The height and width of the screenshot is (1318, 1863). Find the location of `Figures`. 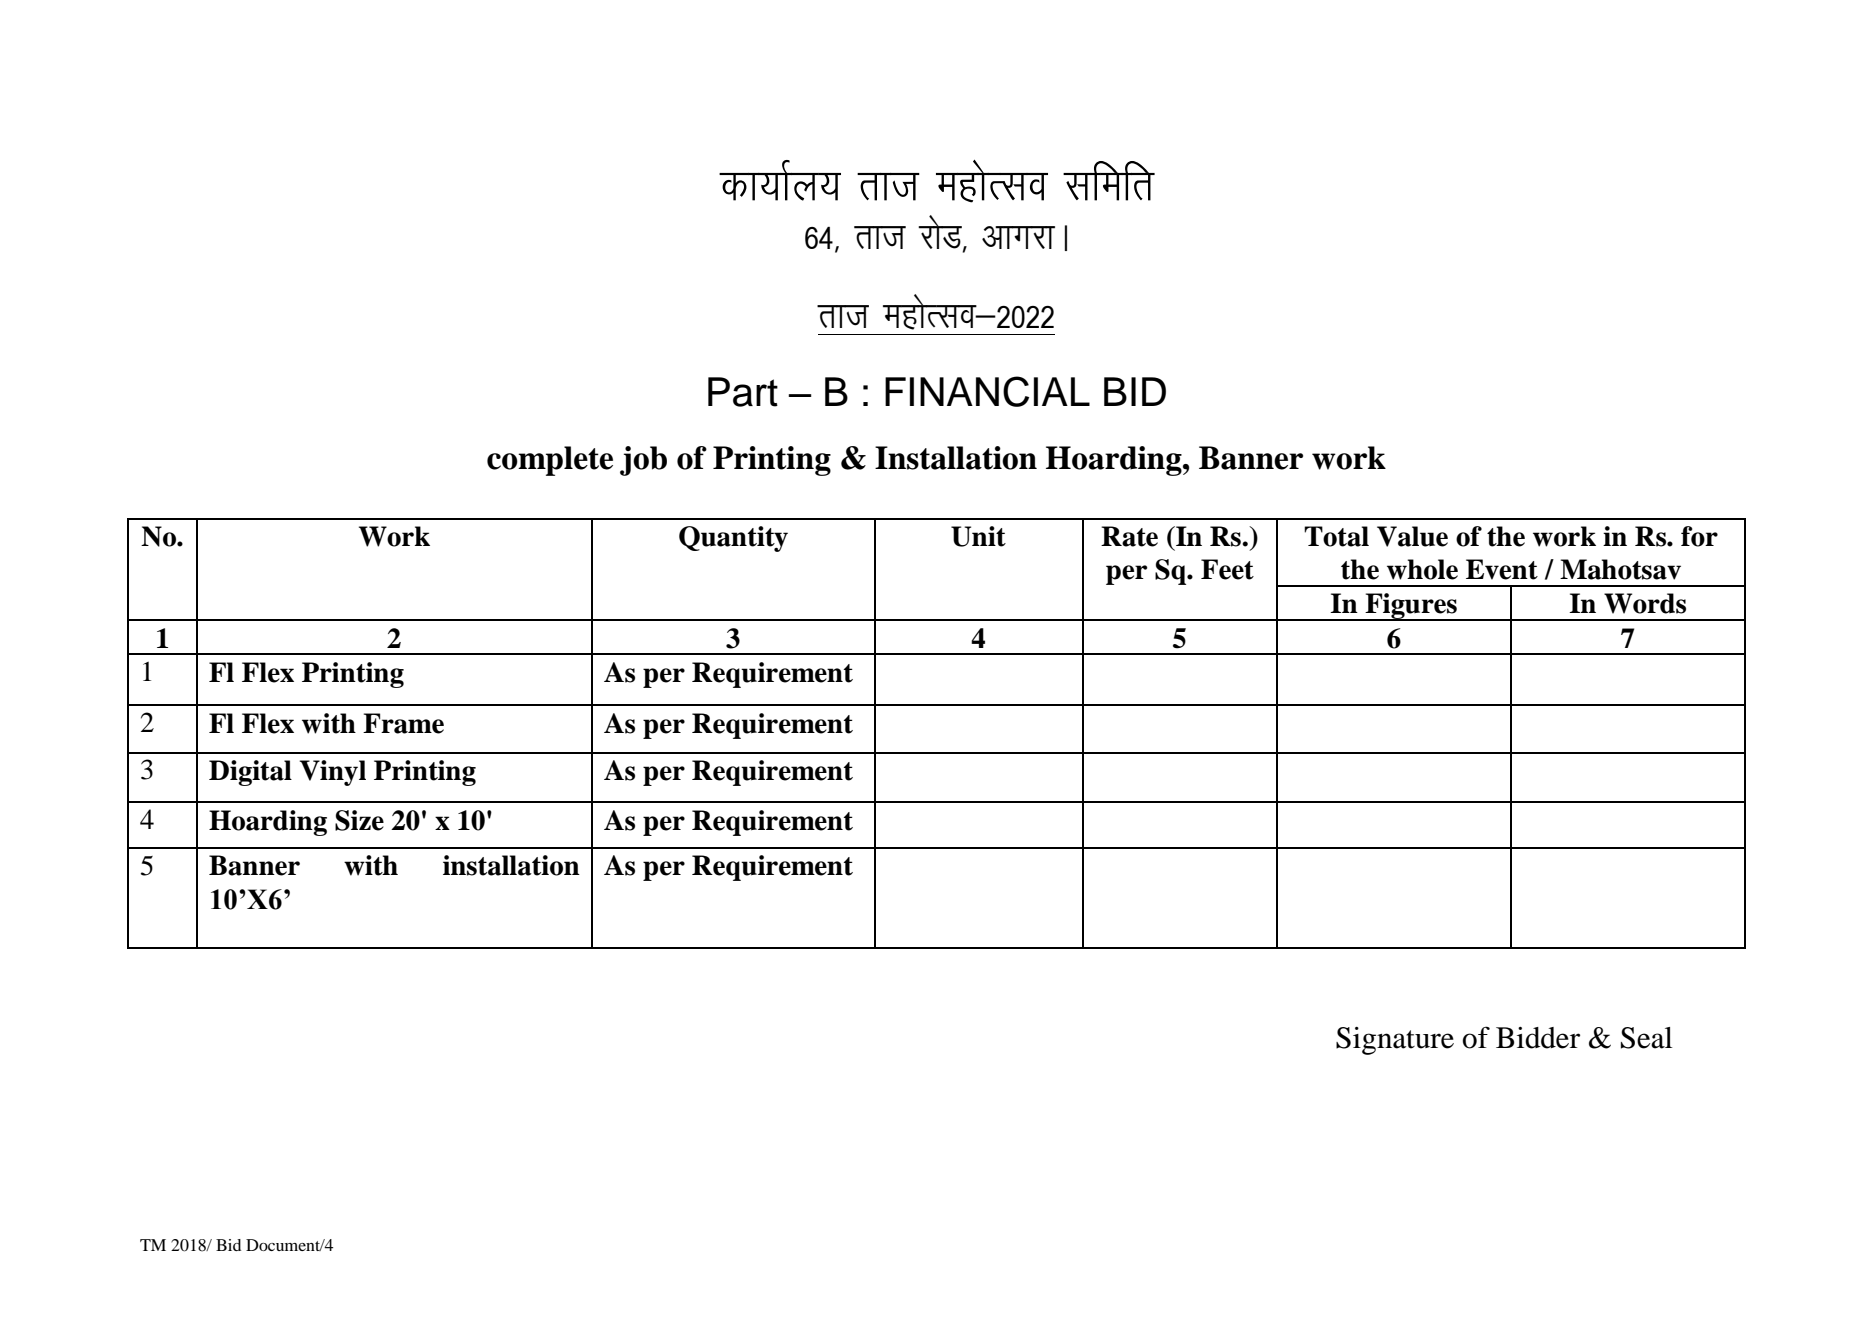

Figures is located at coordinates (1411, 607).
